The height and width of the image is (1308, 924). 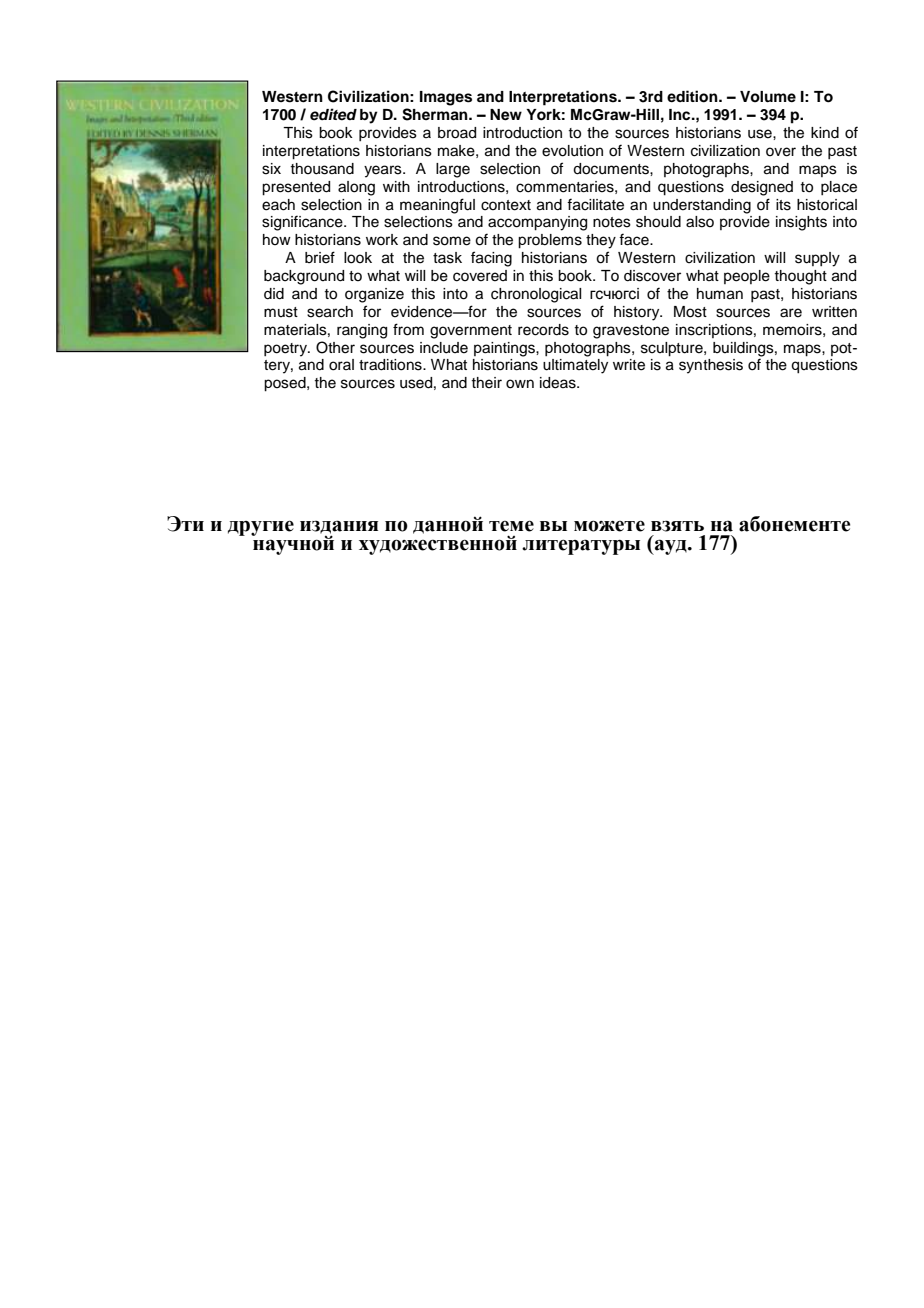 What do you see at coordinates (491, 259) in the image?
I see `facing` at bounding box center [491, 259].
